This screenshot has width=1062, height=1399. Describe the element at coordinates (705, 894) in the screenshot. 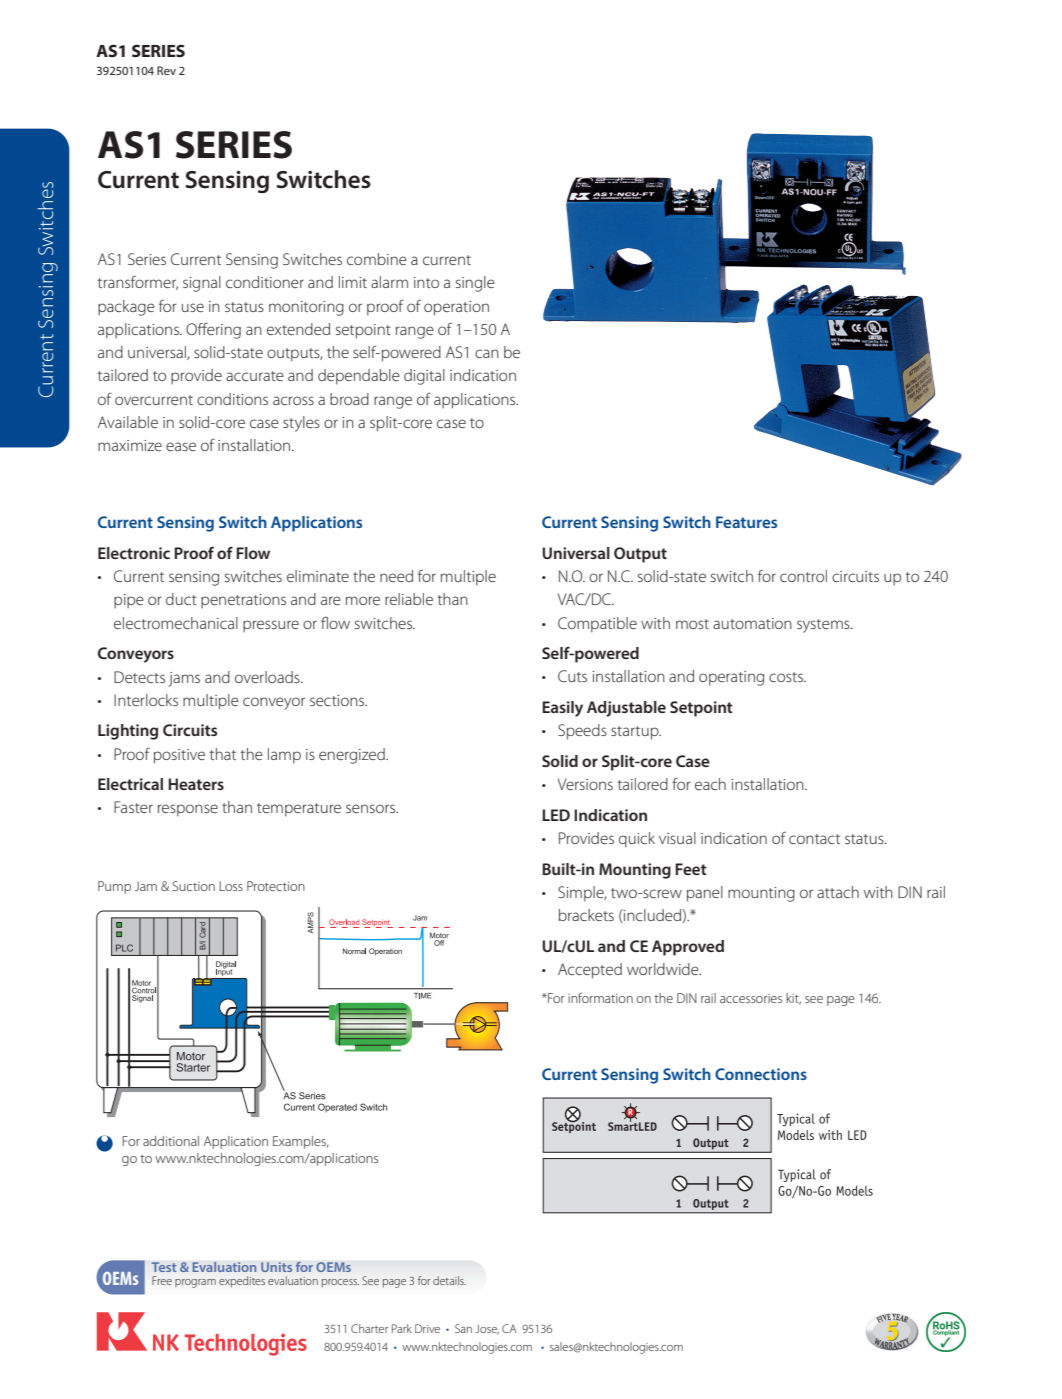

I see `panel` at that location.
